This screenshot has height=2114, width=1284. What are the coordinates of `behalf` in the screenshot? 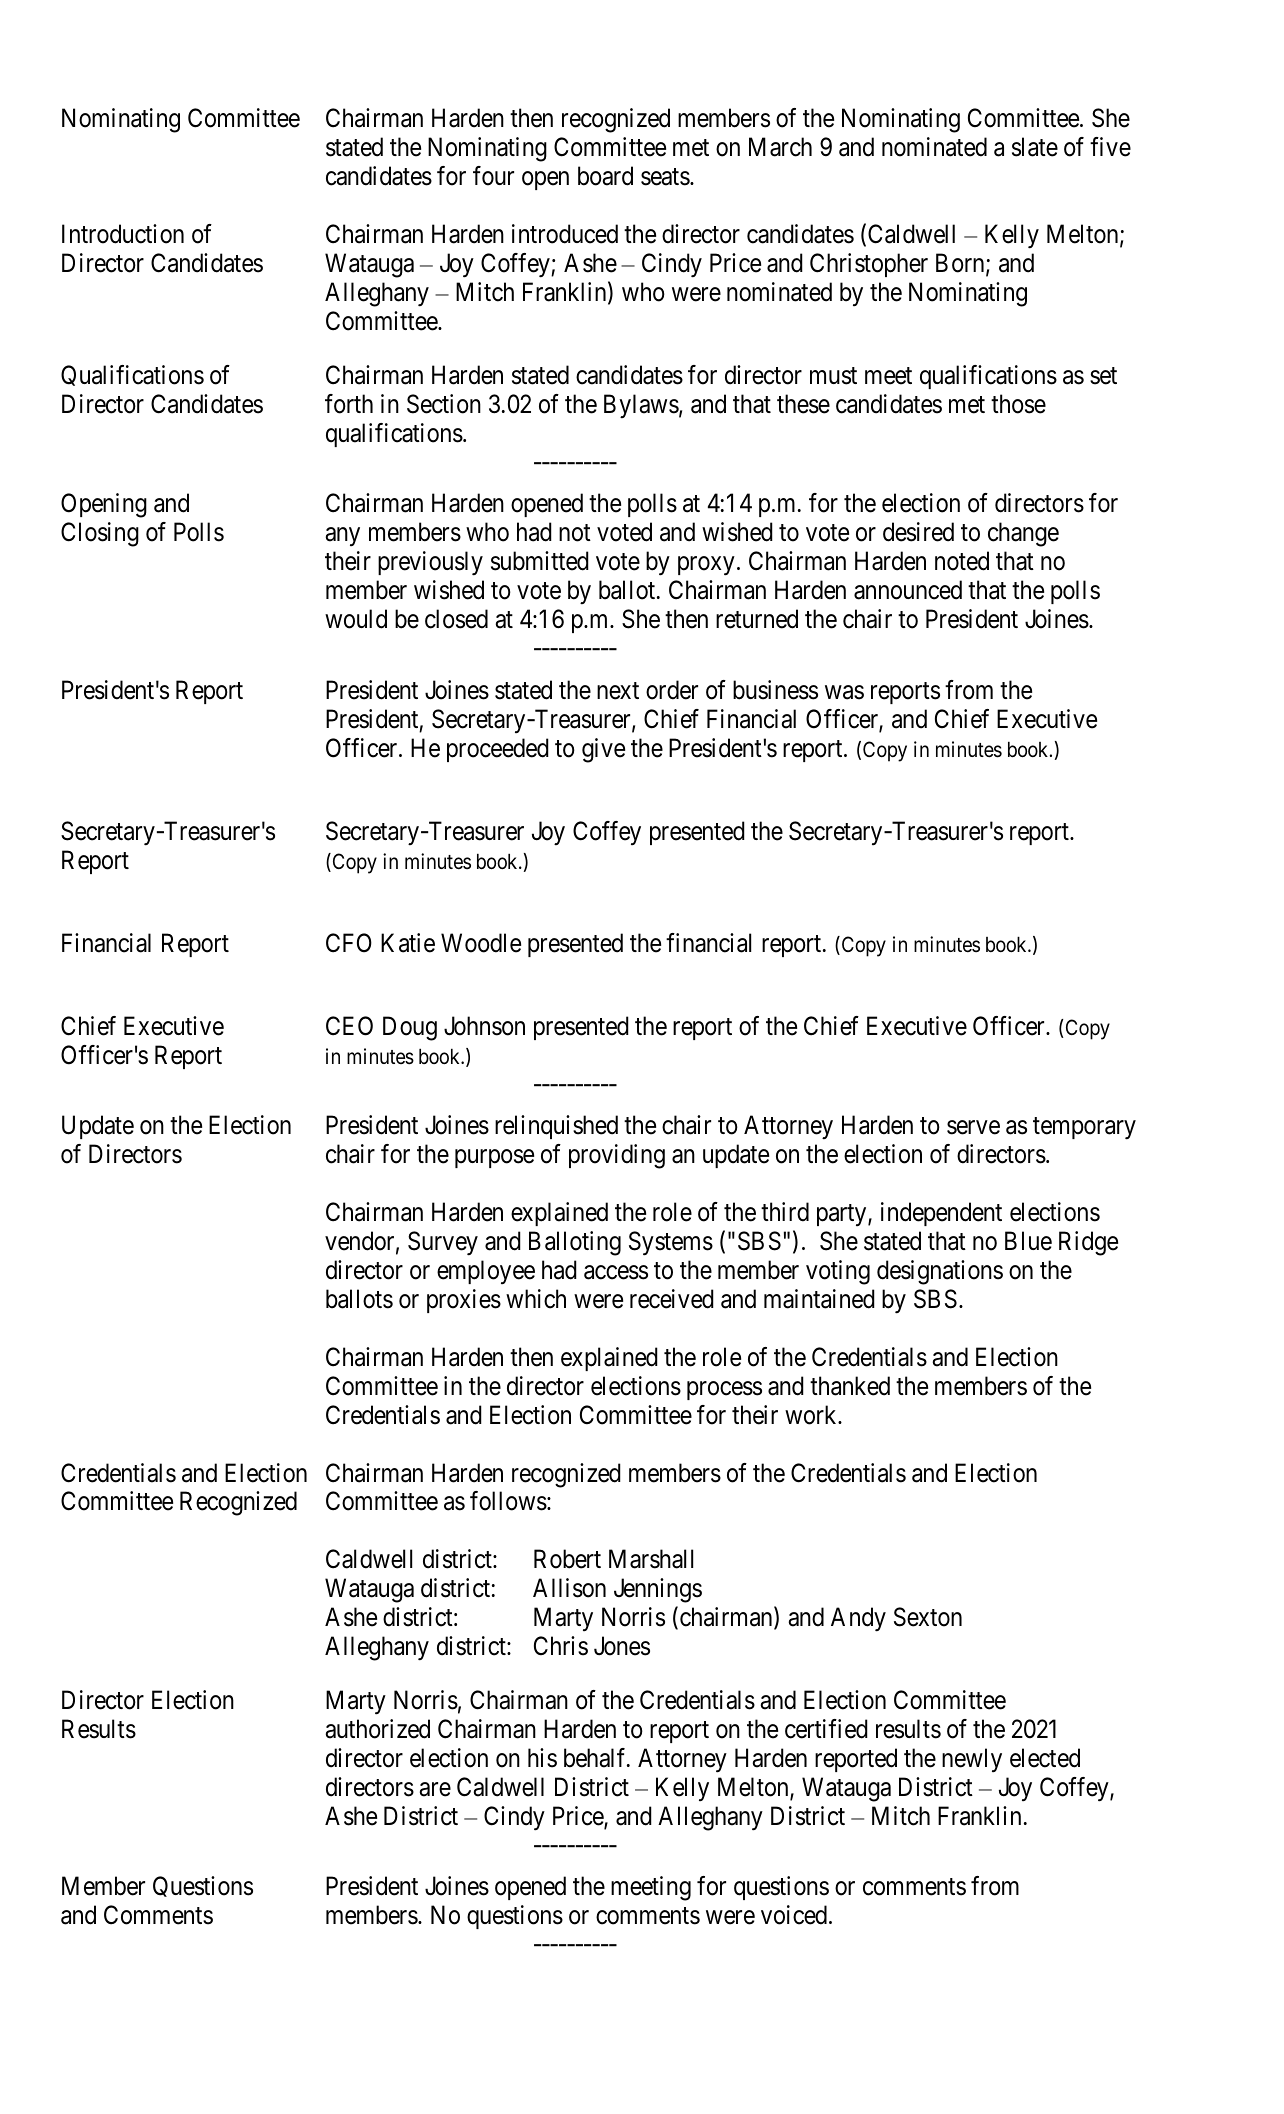 It's located at (596, 1758).
